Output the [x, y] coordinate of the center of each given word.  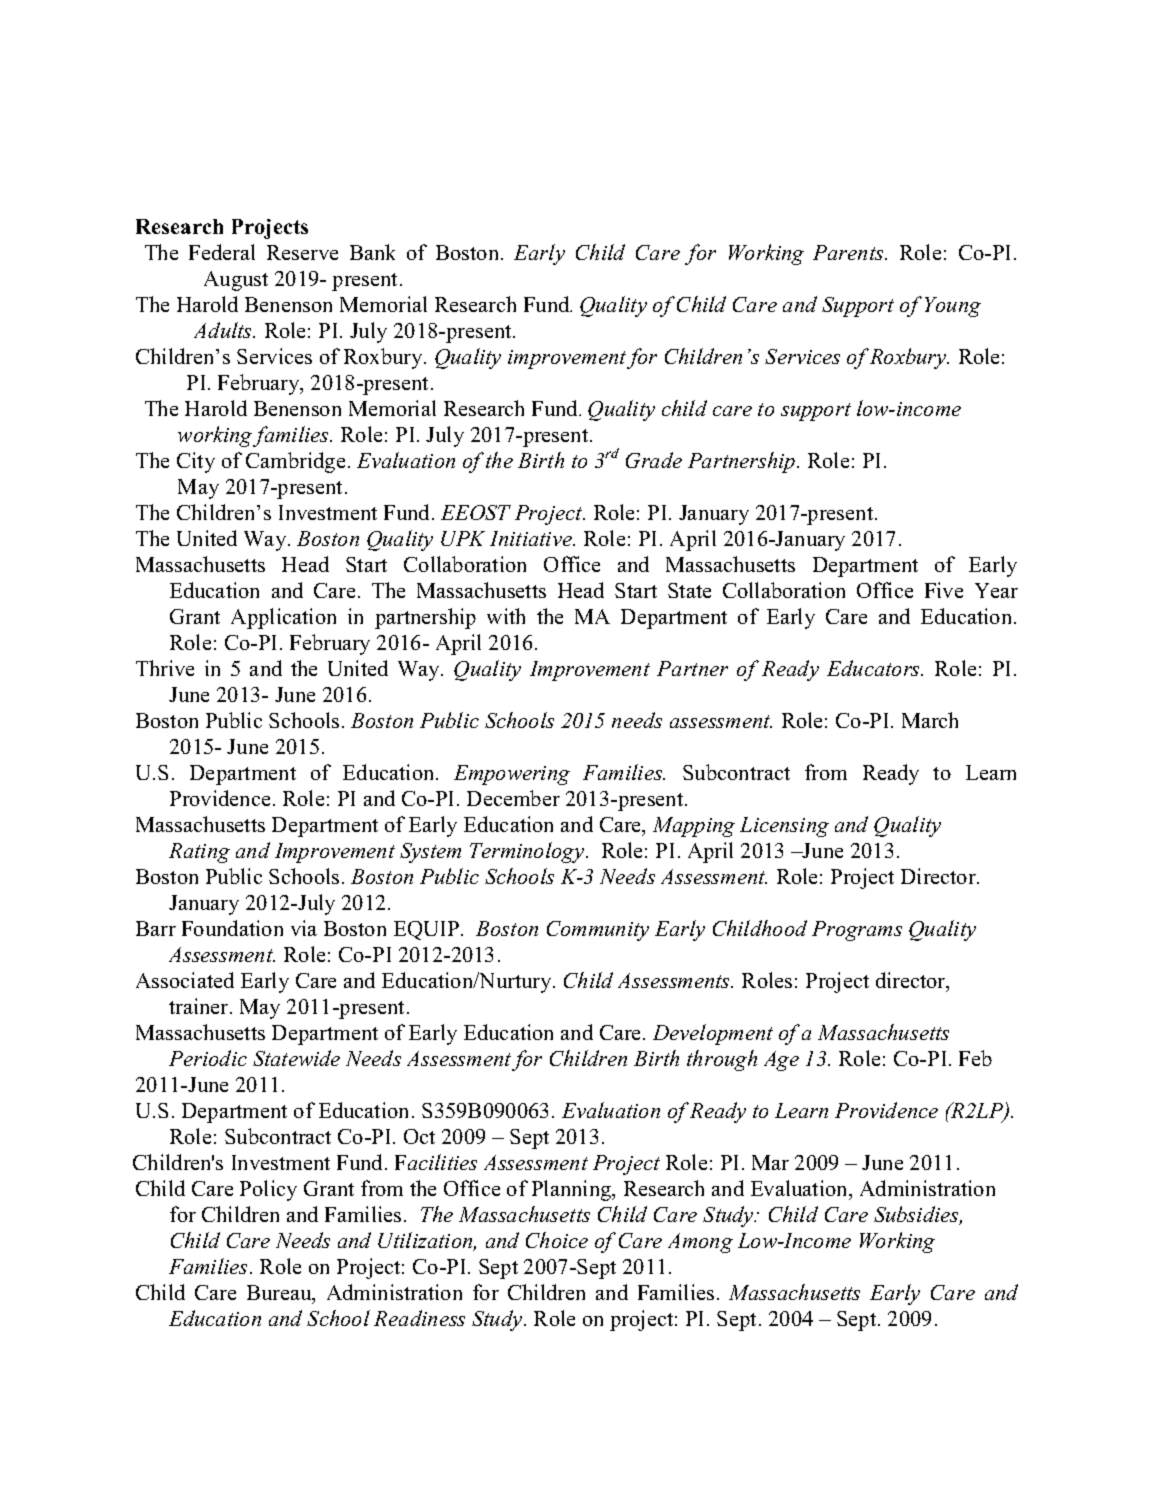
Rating [199, 853]
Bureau [280, 1294]
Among [700, 1243]
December [513, 798]
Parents [849, 252]
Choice [557, 1240]
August [236, 281]
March [930, 720]
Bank [372, 252]
